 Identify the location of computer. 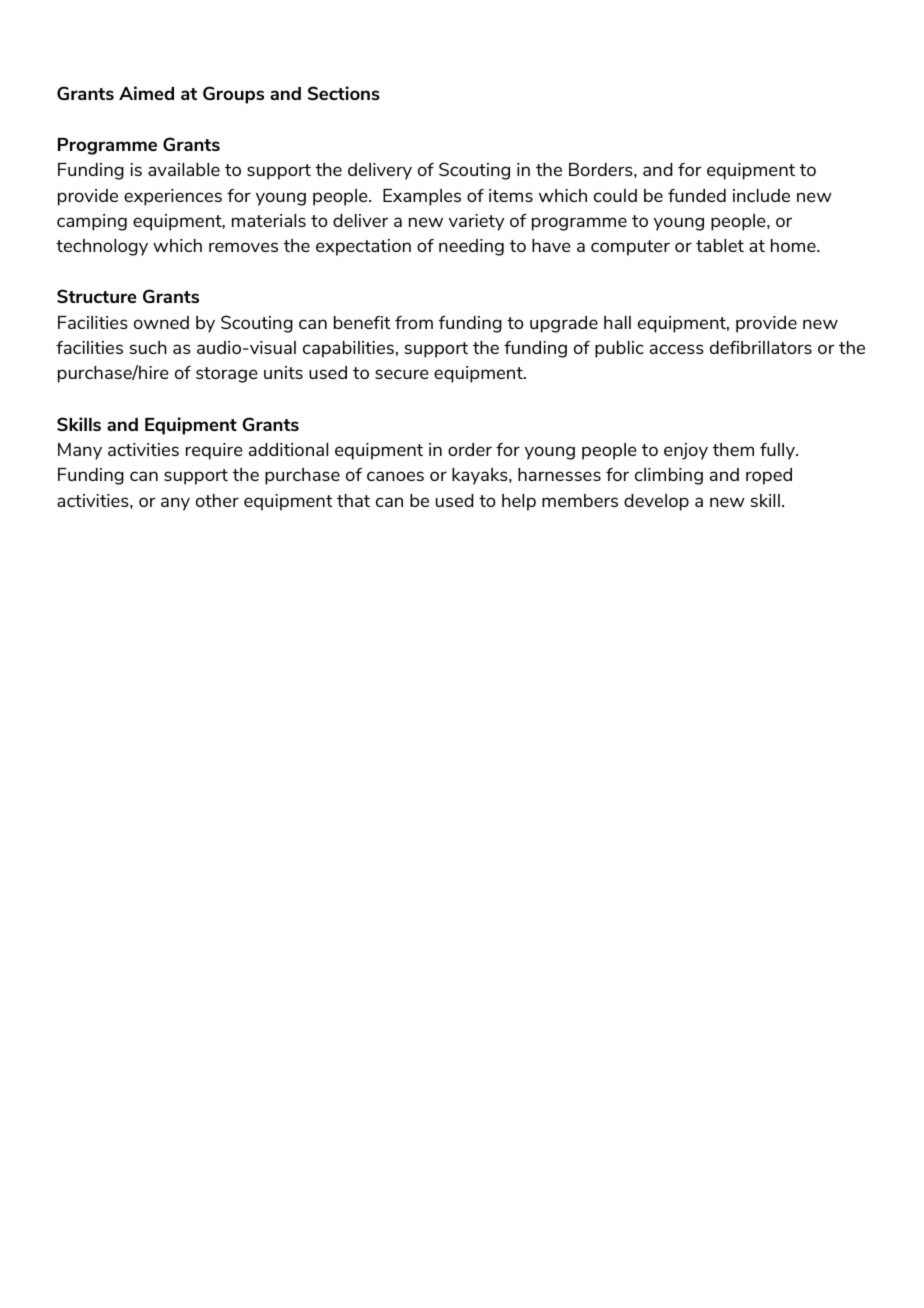
(630, 248).
